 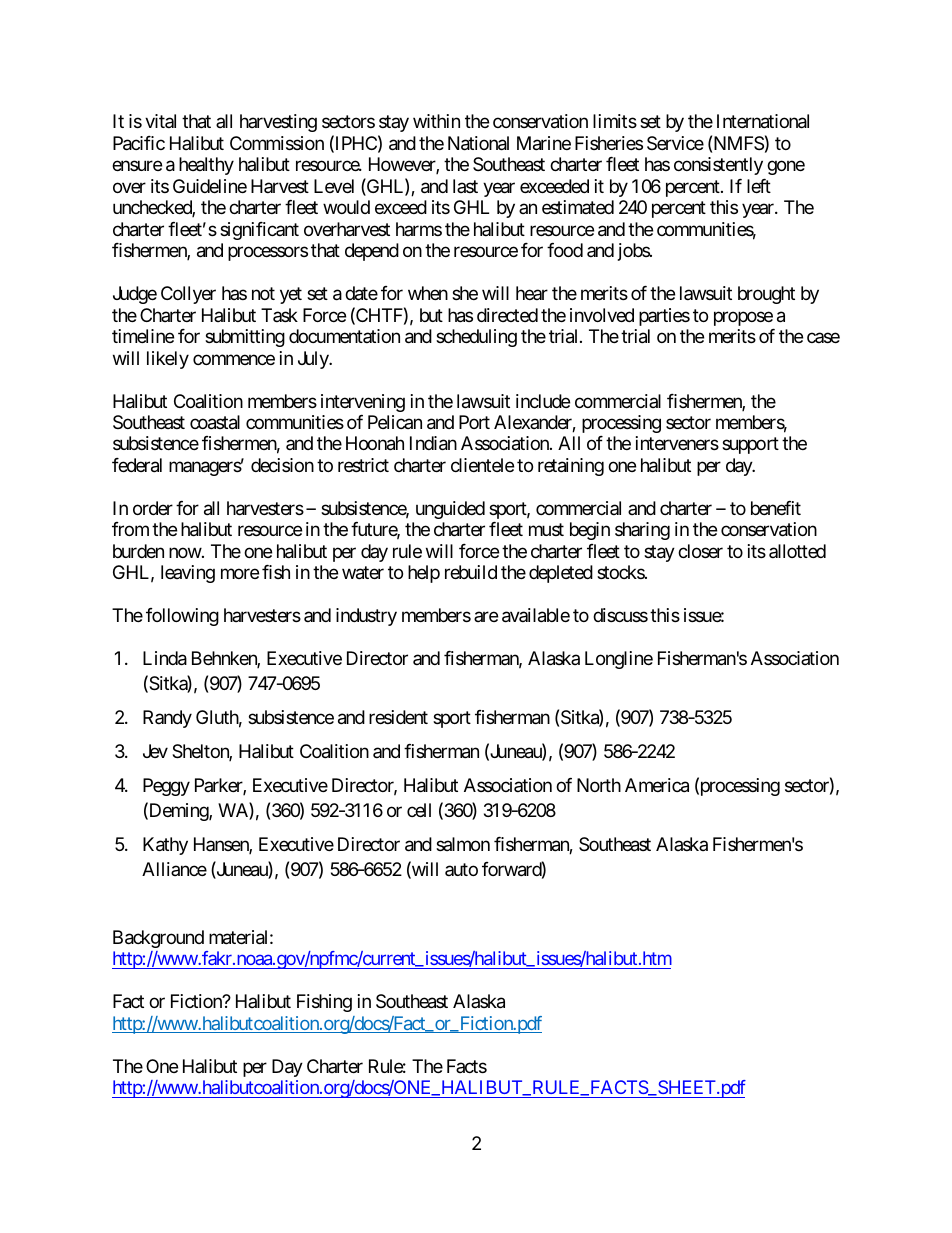 What do you see at coordinates (436, 121) in the document?
I see `within` at bounding box center [436, 121].
